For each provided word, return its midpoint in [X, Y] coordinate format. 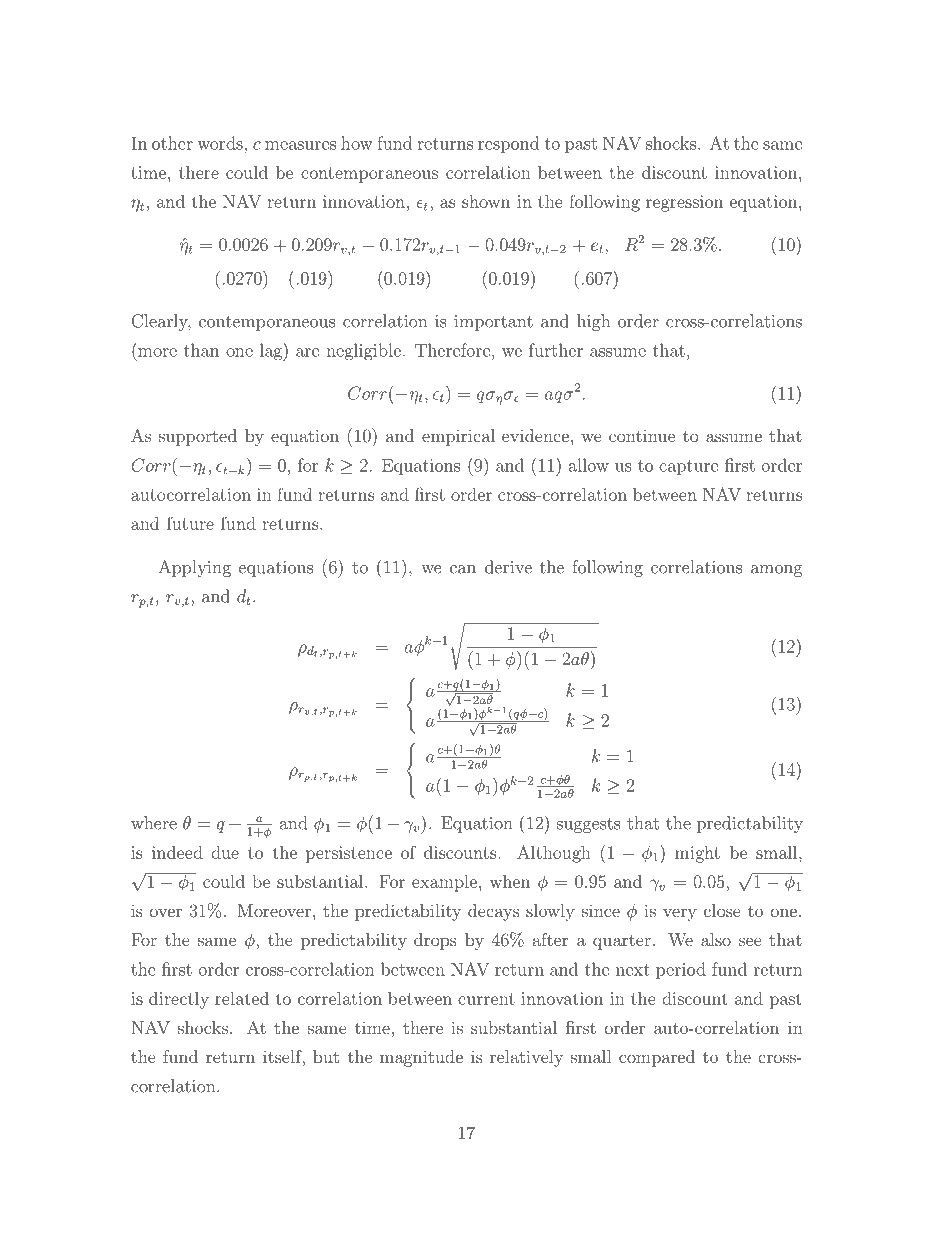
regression [684, 203]
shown [486, 201]
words [221, 143]
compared [657, 1058]
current [486, 999]
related [242, 998]
